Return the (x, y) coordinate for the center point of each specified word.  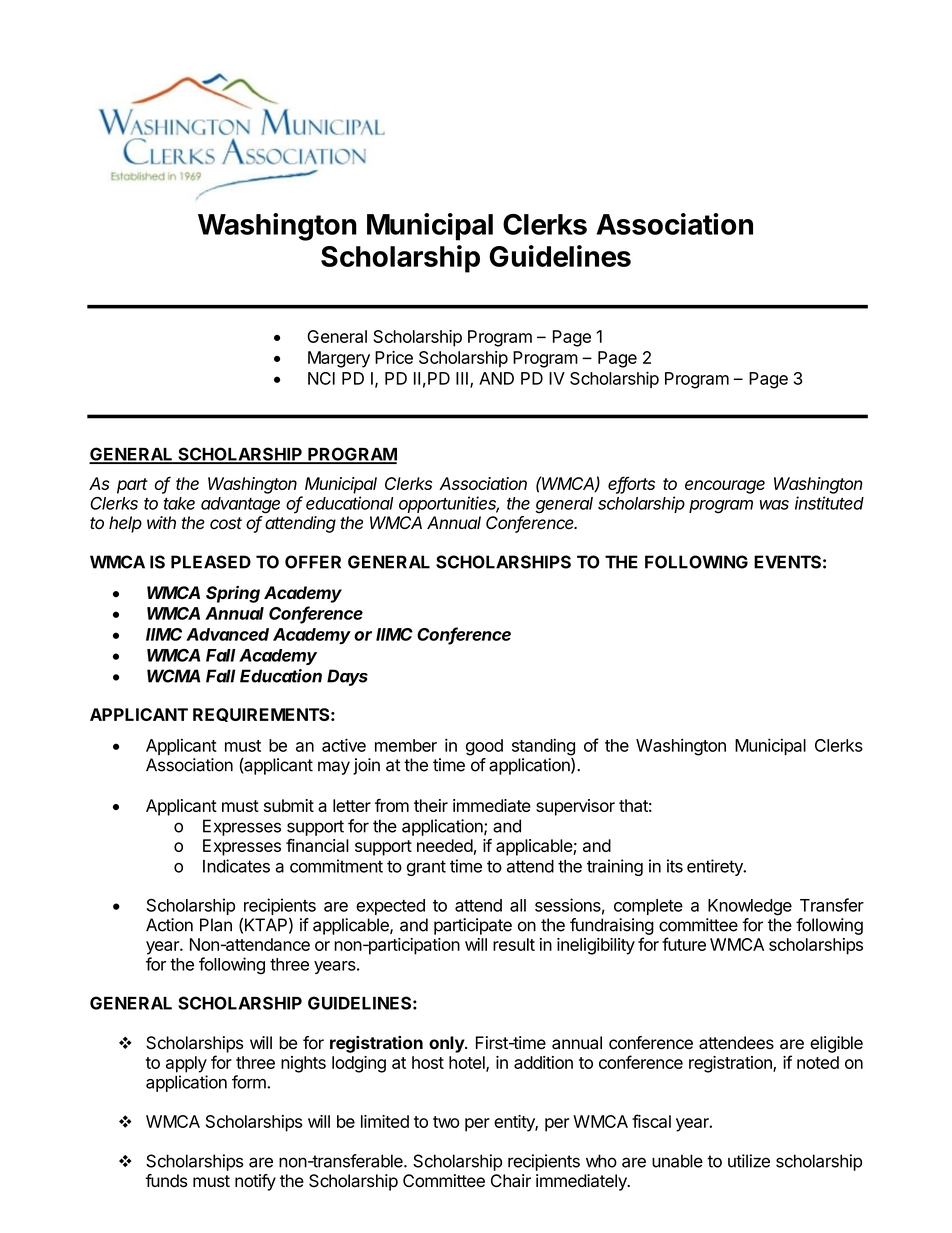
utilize (749, 1161)
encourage (725, 487)
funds (166, 1181)
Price (394, 357)
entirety (716, 867)
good (484, 747)
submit (289, 805)
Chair (511, 1181)
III (462, 378)
